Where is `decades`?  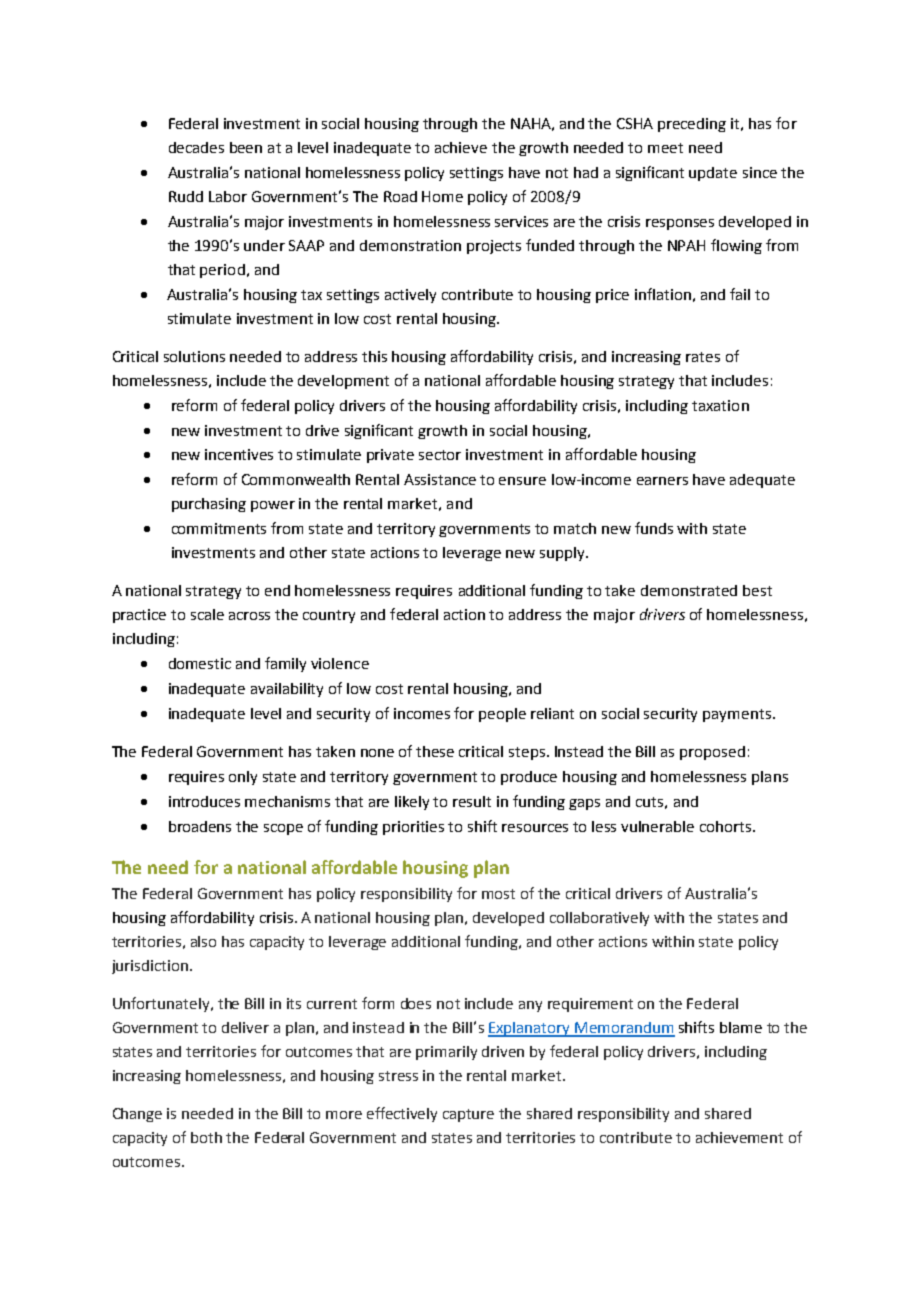
decades is located at coordinates (196, 147).
